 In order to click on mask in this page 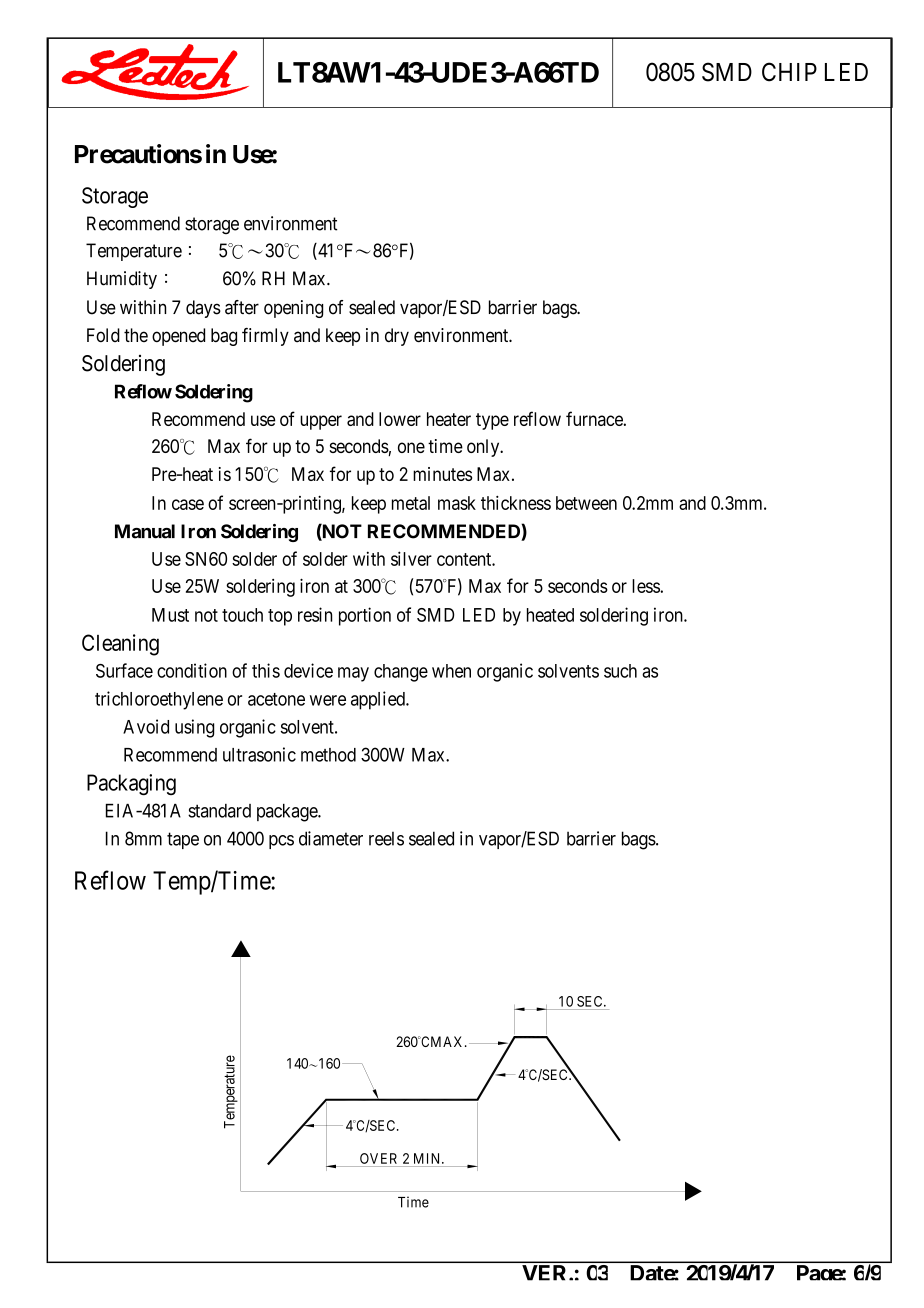, I will do `click(457, 503)`.
